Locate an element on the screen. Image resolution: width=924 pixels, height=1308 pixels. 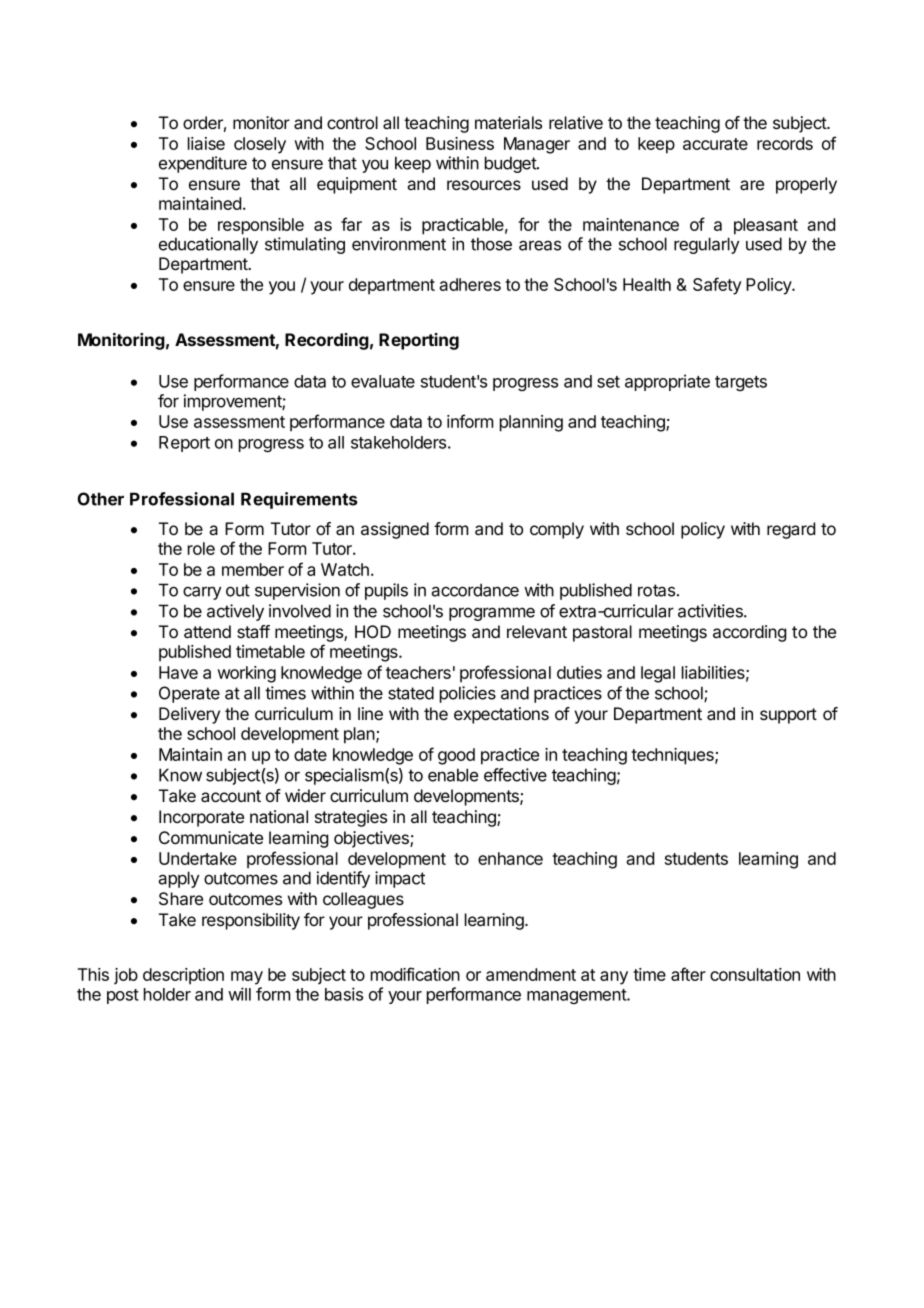
regard is located at coordinates (791, 530).
